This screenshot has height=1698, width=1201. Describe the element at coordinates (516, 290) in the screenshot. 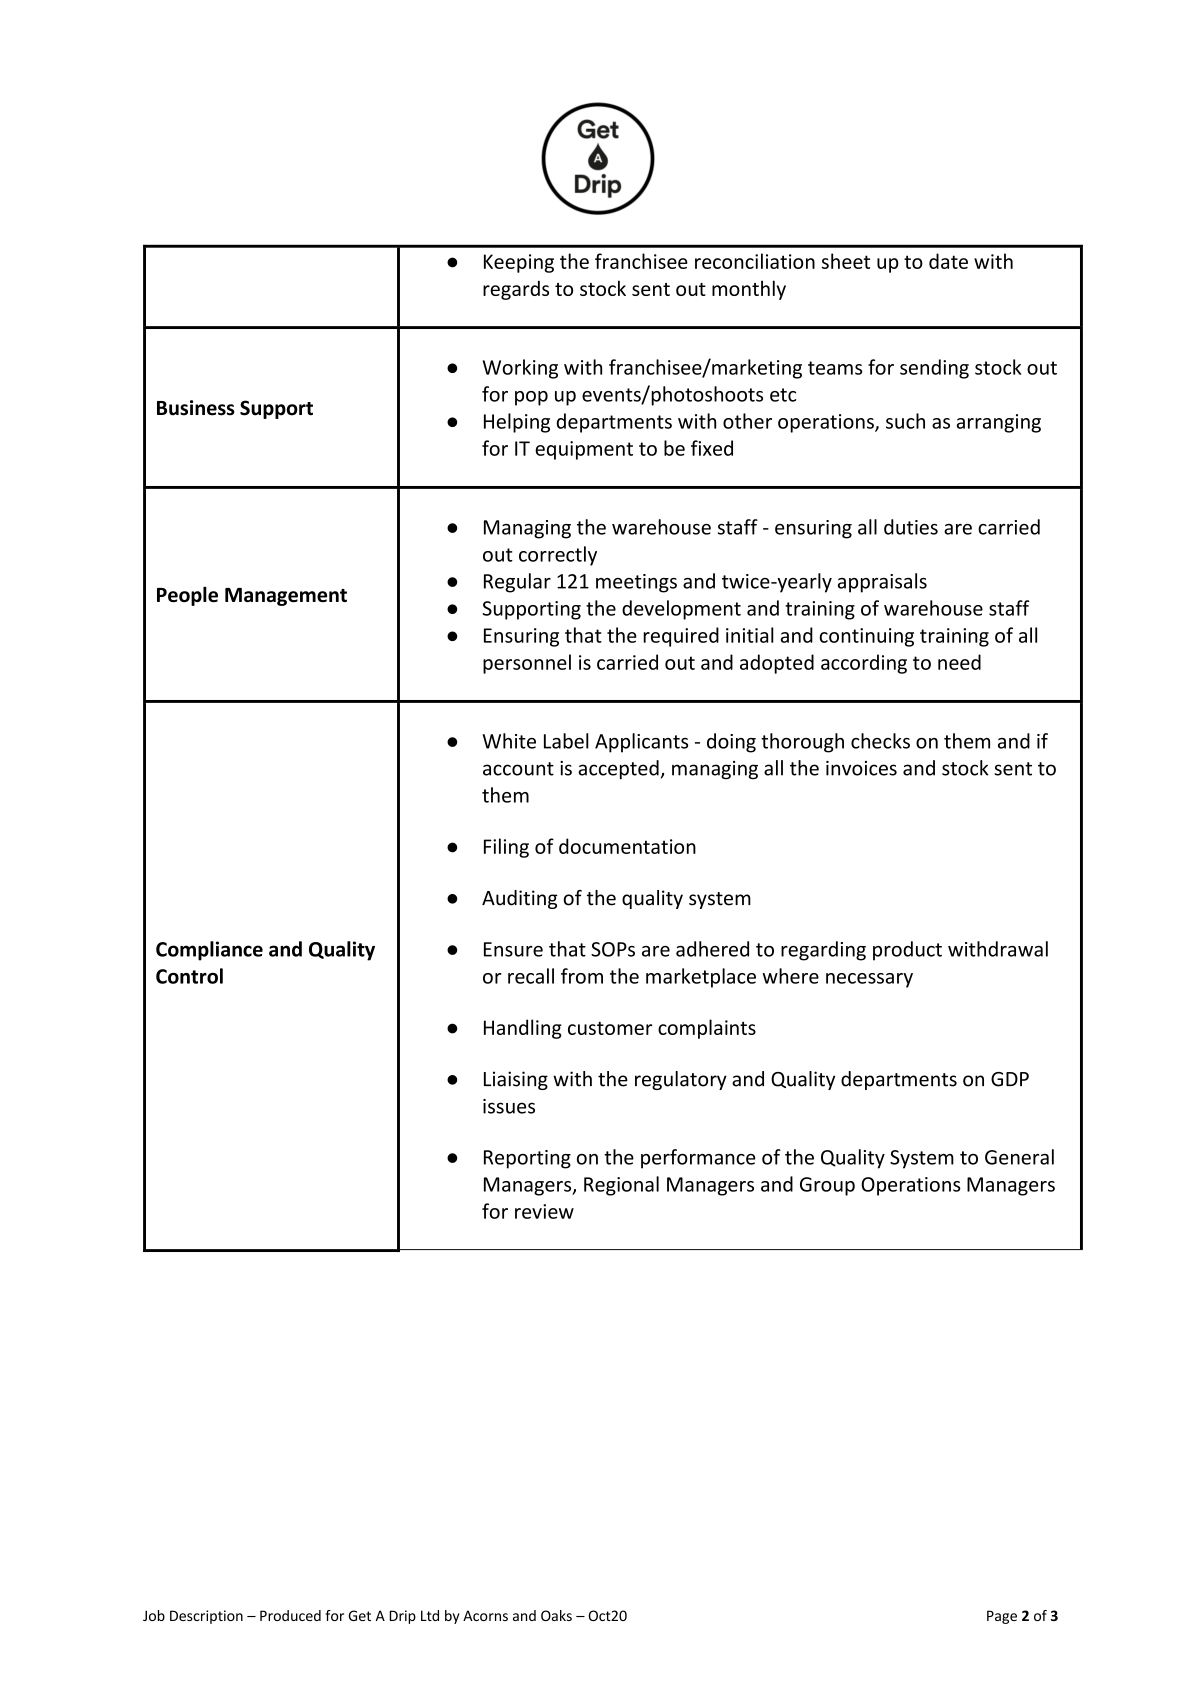

I see `regards` at that location.
